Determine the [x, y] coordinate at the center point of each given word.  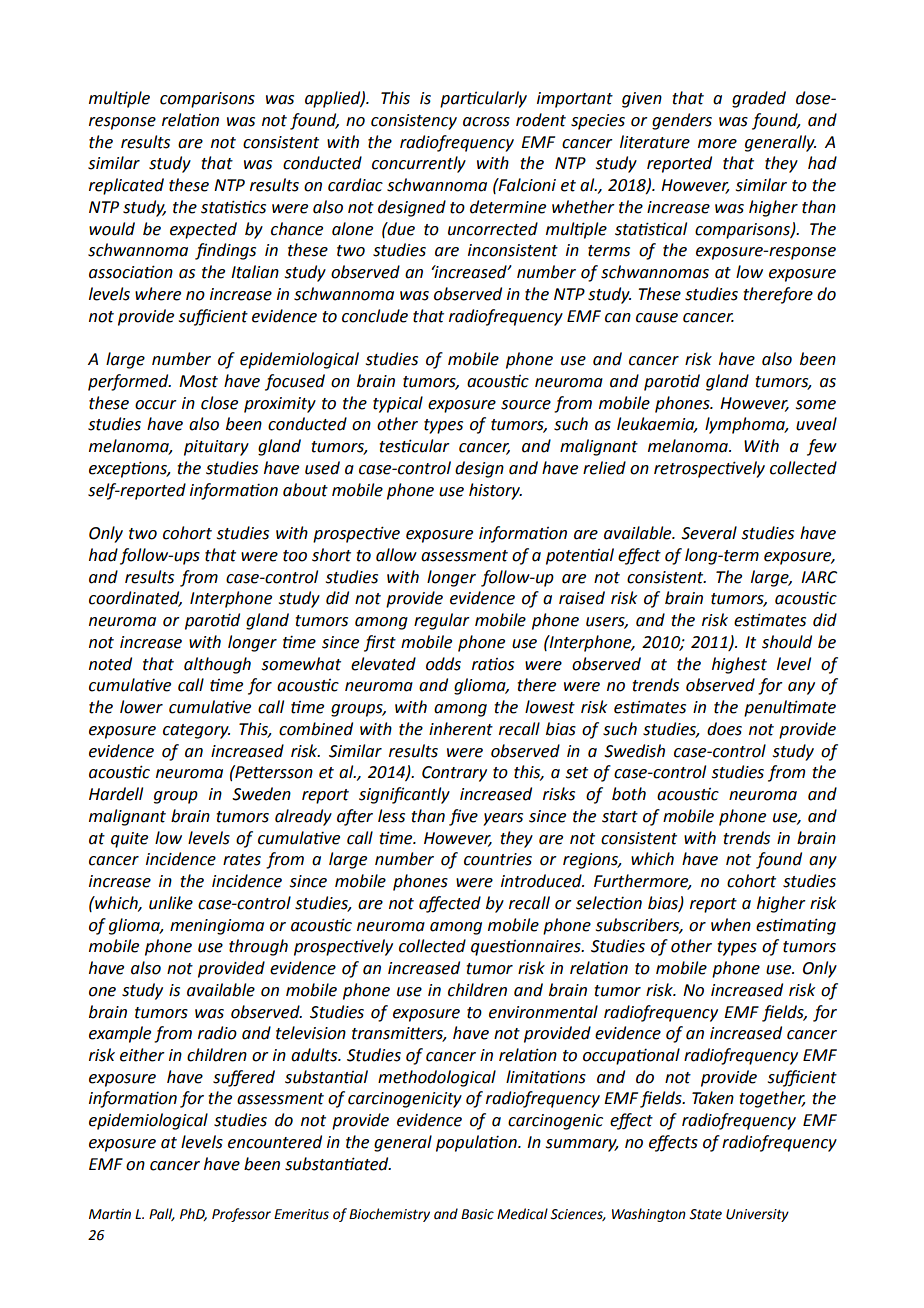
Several [709, 533]
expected [203, 230]
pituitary [216, 448]
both [629, 794]
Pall [162, 1214]
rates [242, 860]
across [486, 122]
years [503, 819]
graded [759, 99]
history [495, 491]
